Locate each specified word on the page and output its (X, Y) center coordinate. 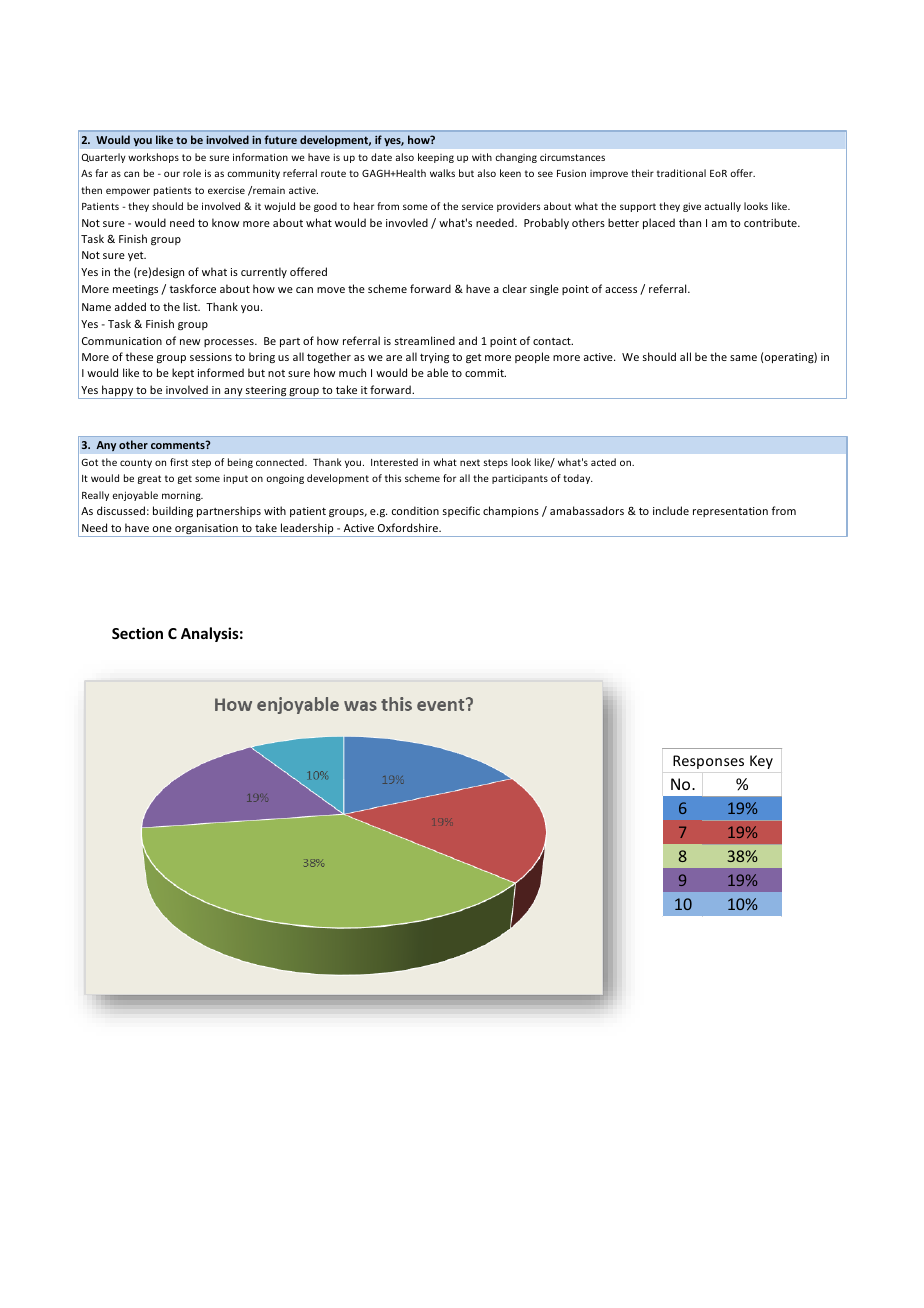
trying (434, 358)
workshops (153, 158)
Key (761, 762)
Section (137, 633)
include (671, 510)
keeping (436, 158)
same (743, 358)
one (162, 529)
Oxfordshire (409, 527)
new (190, 342)
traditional (681, 173)
